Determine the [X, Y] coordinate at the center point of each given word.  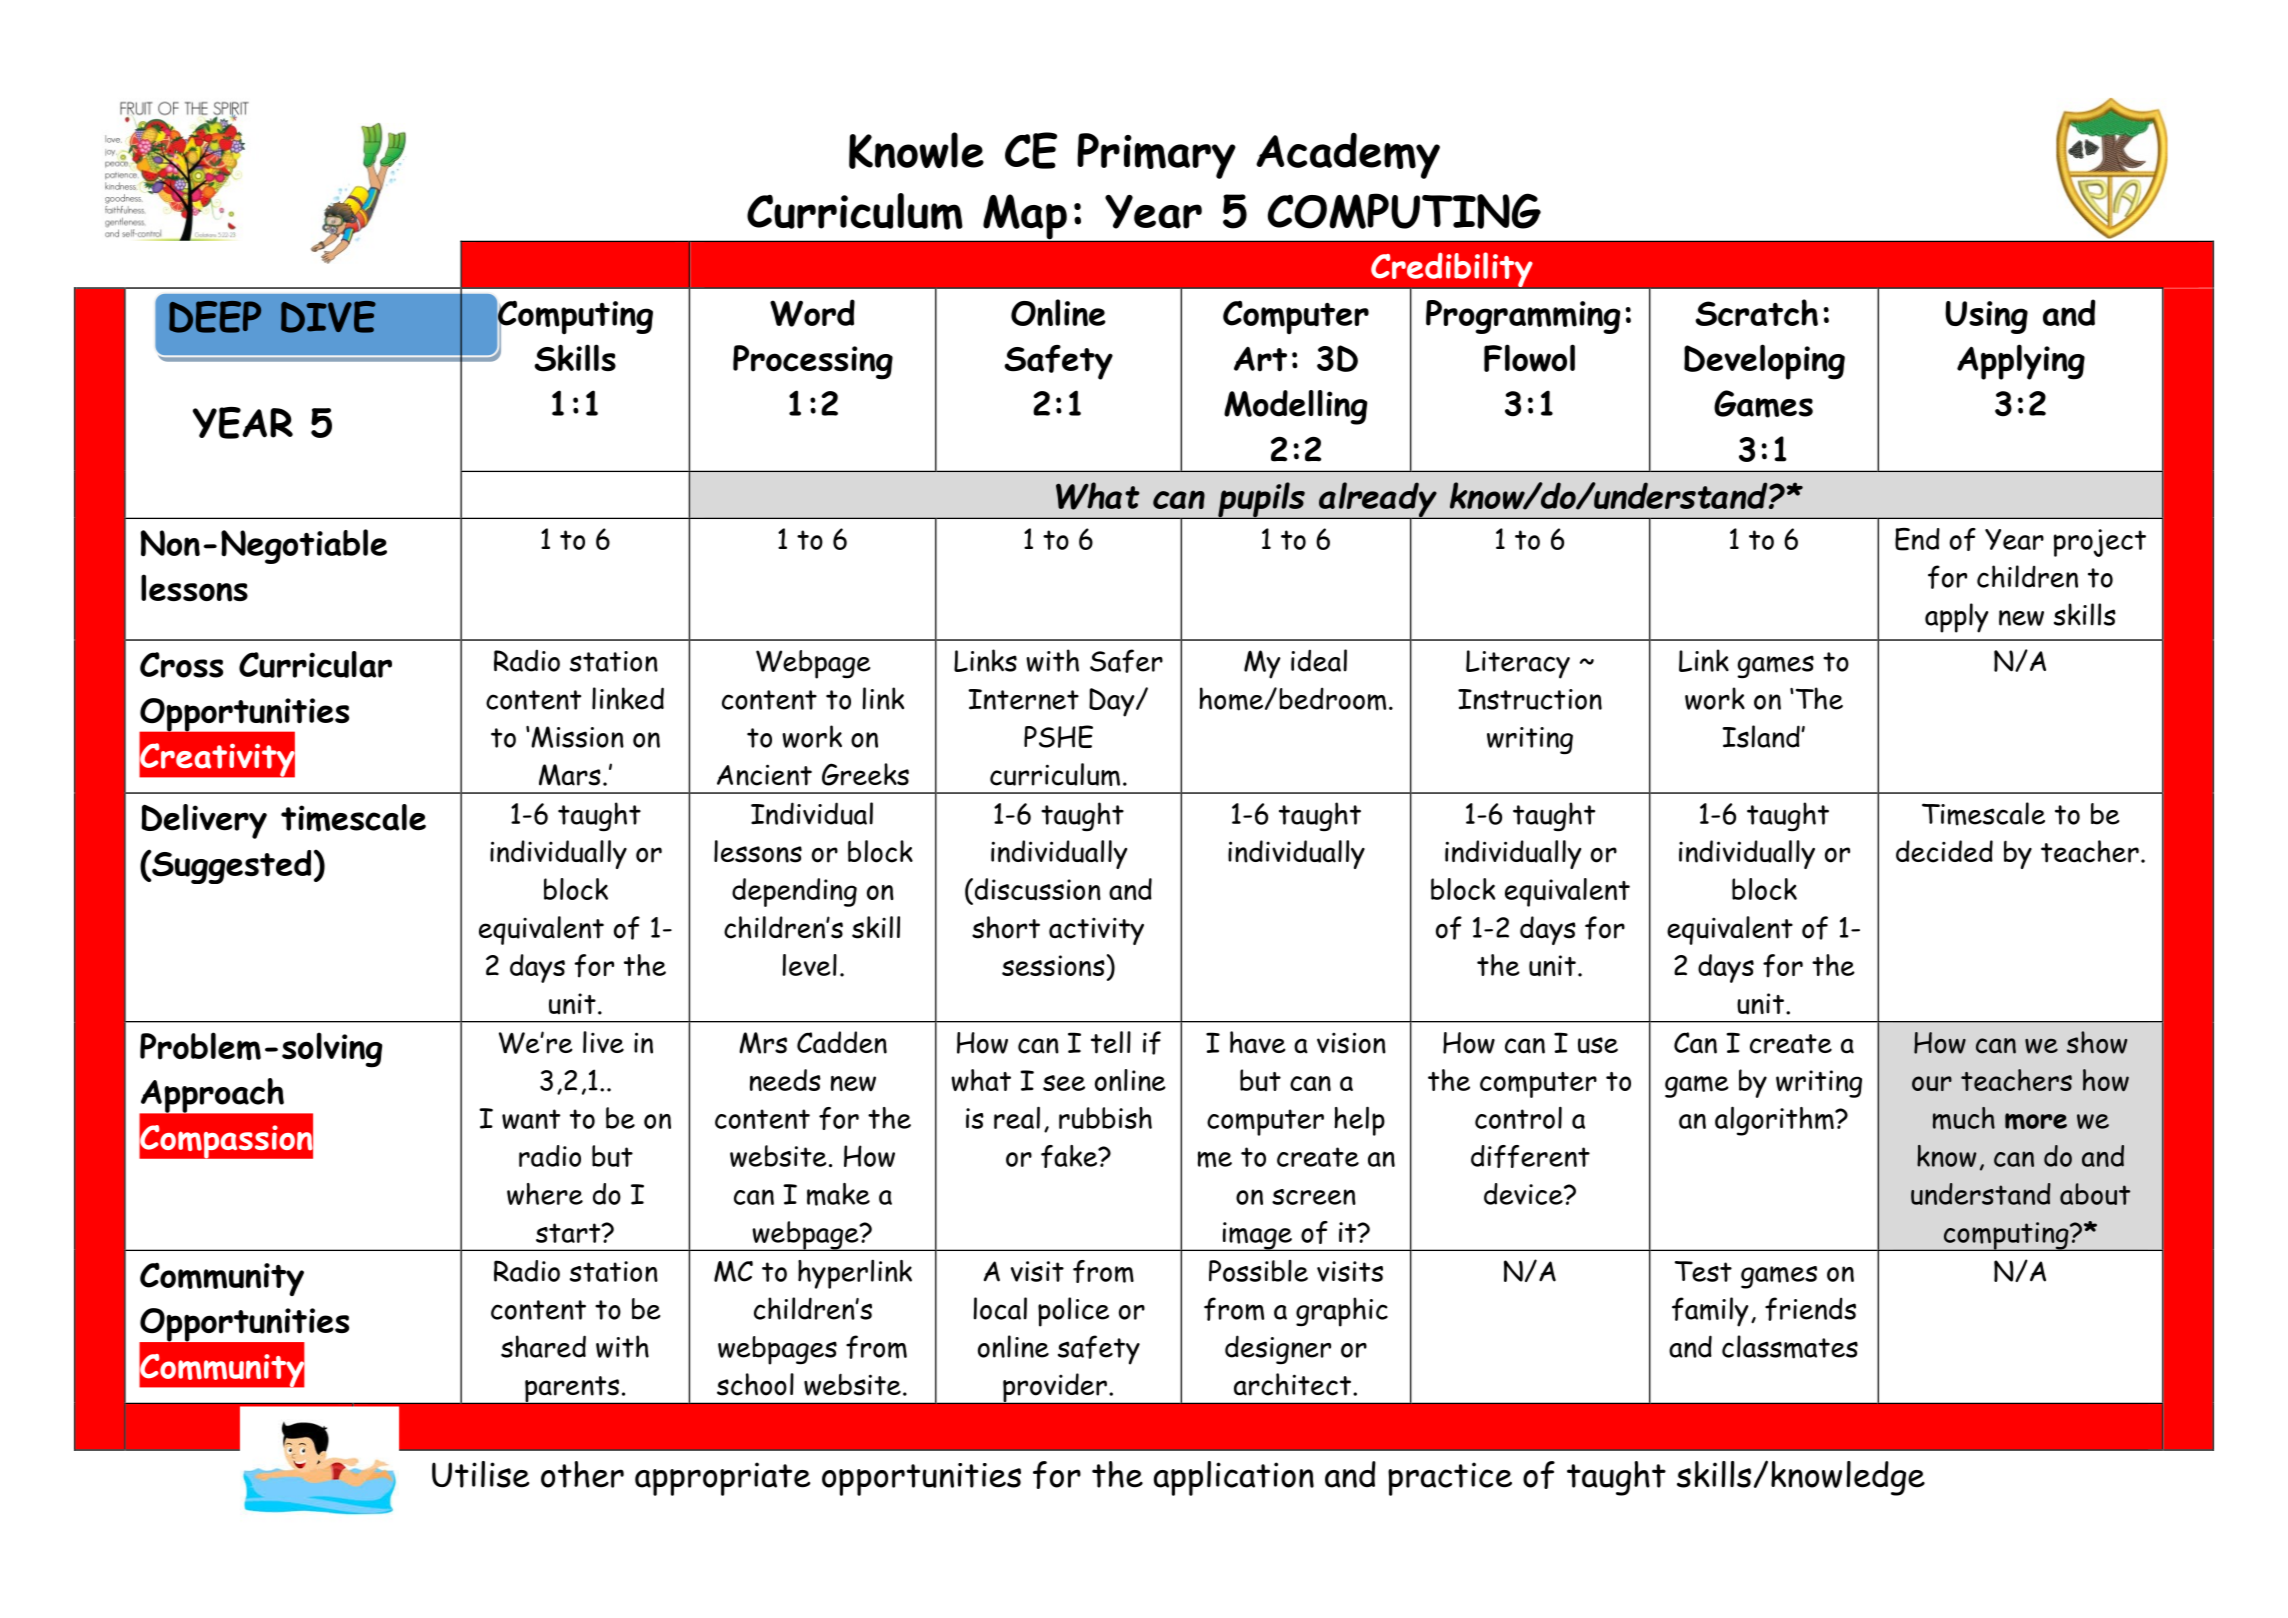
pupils [1261, 500]
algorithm [1775, 1121]
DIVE [328, 317]
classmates [1790, 1347]
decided [1944, 851]
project [2100, 543]
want [531, 1119]
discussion [1036, 889]
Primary [1156, 156]
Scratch [1757, 312]
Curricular [315, 664]
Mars [570, 775]
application [1234, 1478]
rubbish [1105, 1118]
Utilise [480, 1474]
